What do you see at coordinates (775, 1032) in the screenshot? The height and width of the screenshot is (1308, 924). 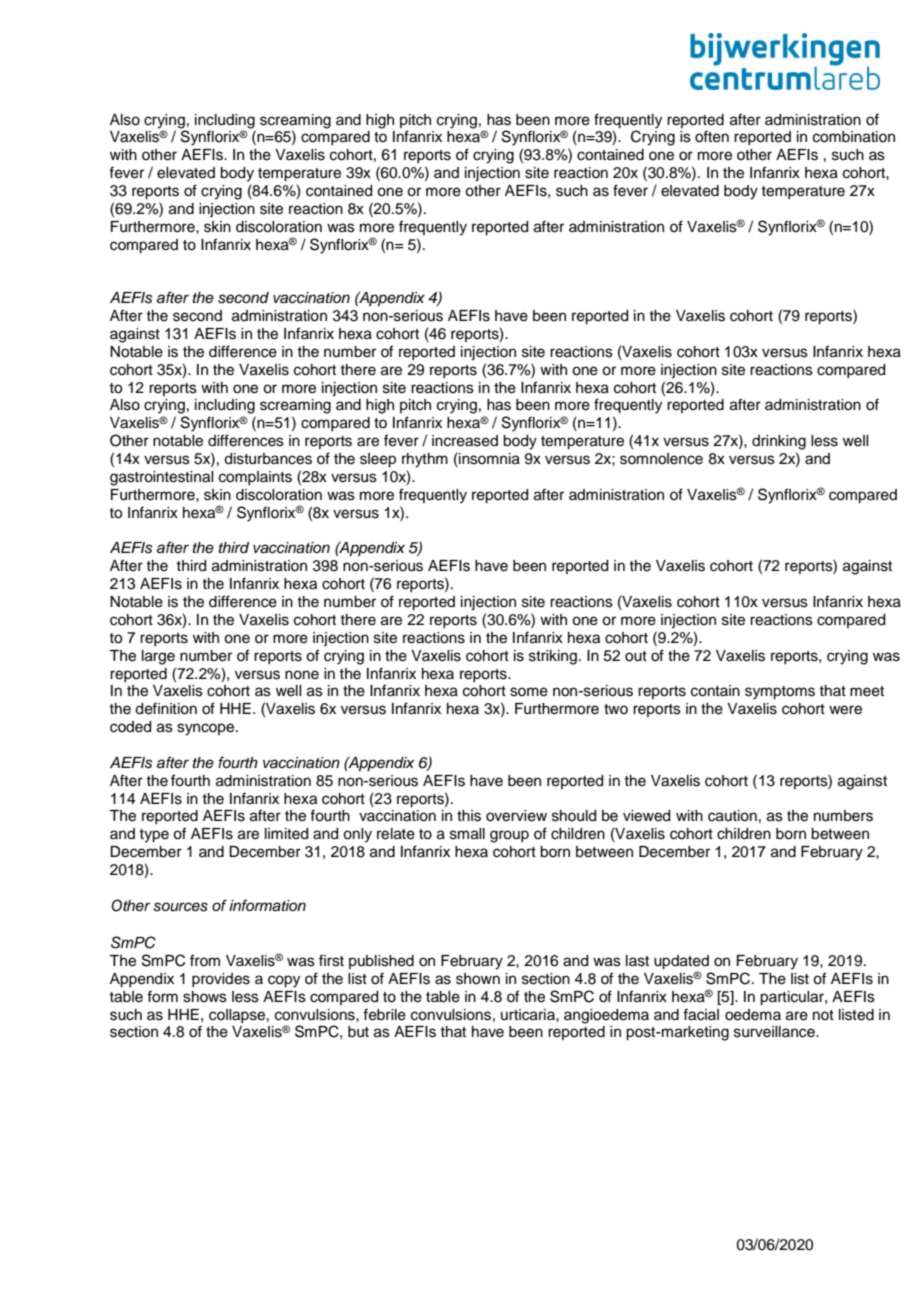 I see `surveillance` at bounding box center [775, 1032].
